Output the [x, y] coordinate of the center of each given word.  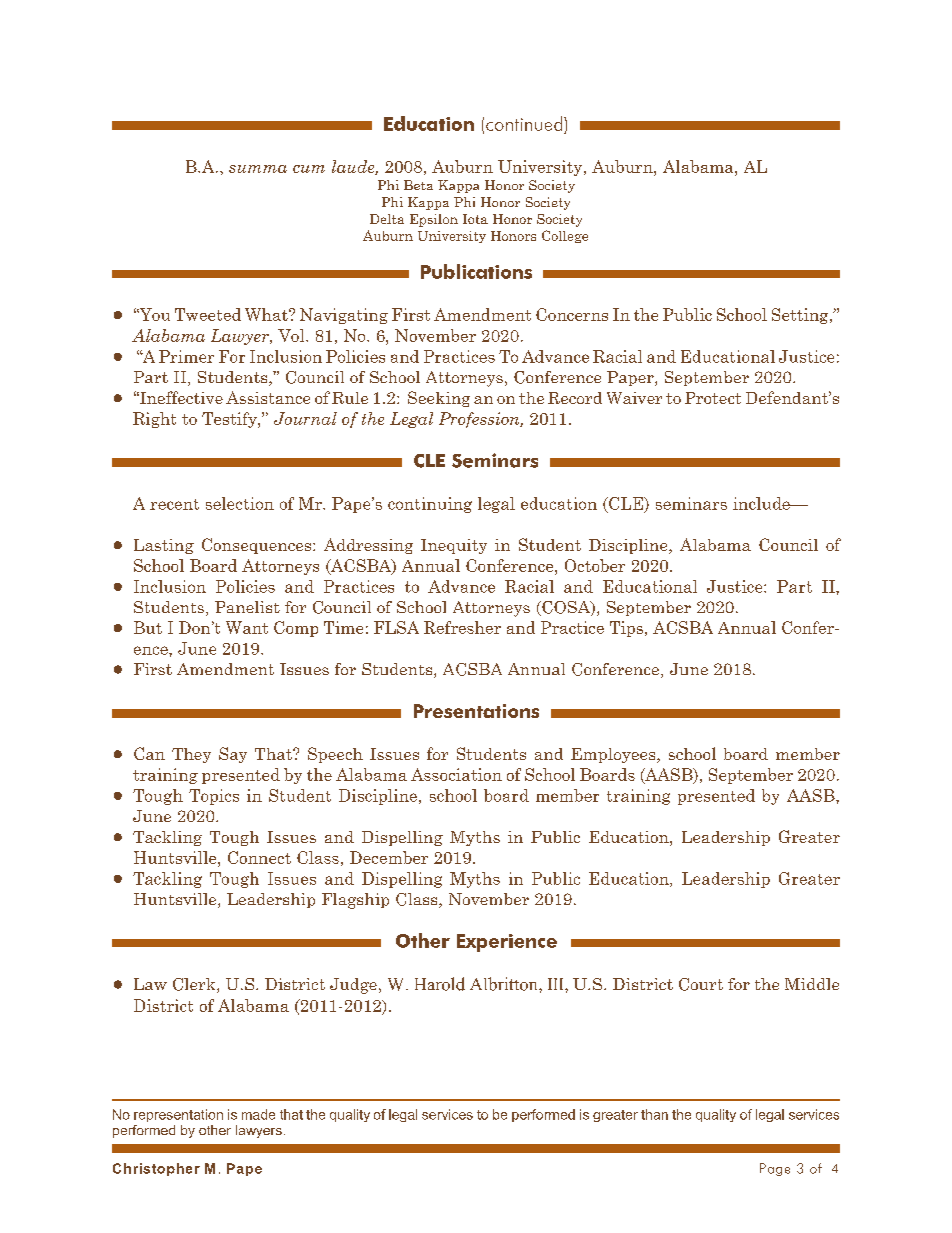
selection [240, 503]
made [258, 1114]
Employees [614, 755]
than [654, 1114]
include [762, 503]
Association [456, 774]
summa [258, 169]
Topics [214, 797]
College [565, 236]
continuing [430, 505]
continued [525, 123]
